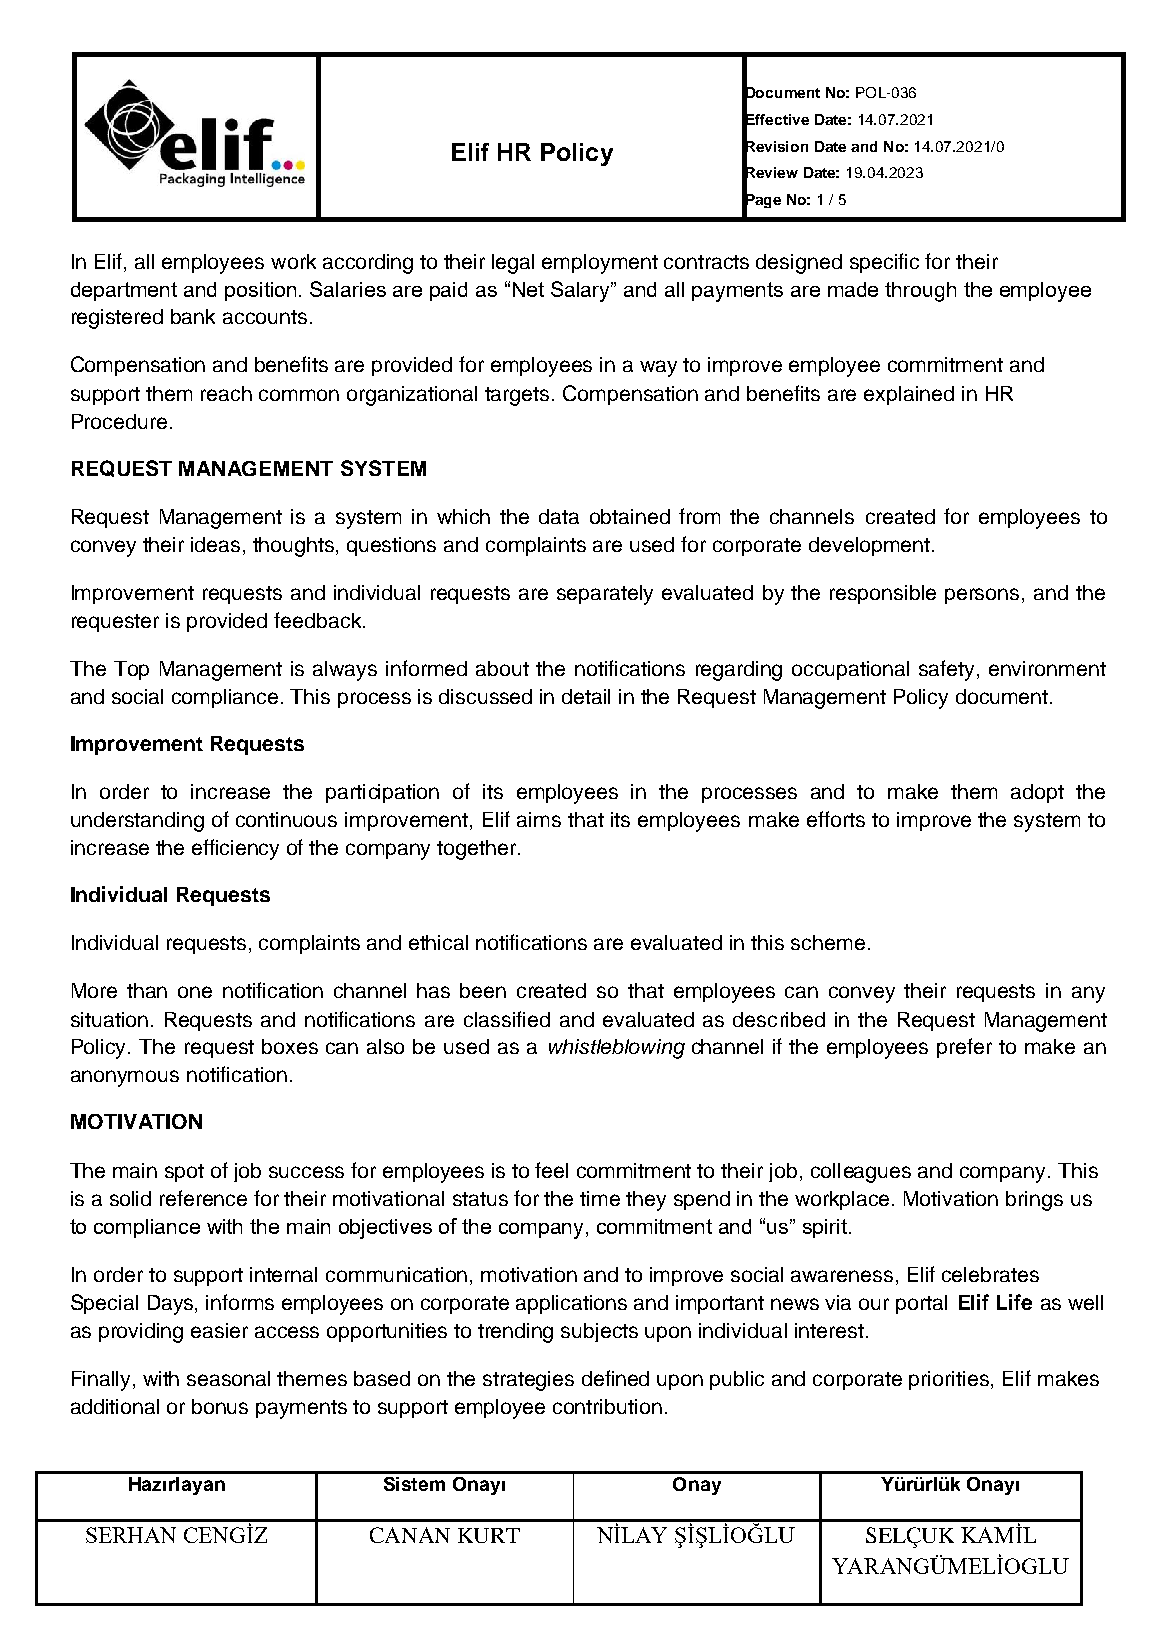 The image size is (1154, 1632). I want to click on Salary, so click(582, 291).
